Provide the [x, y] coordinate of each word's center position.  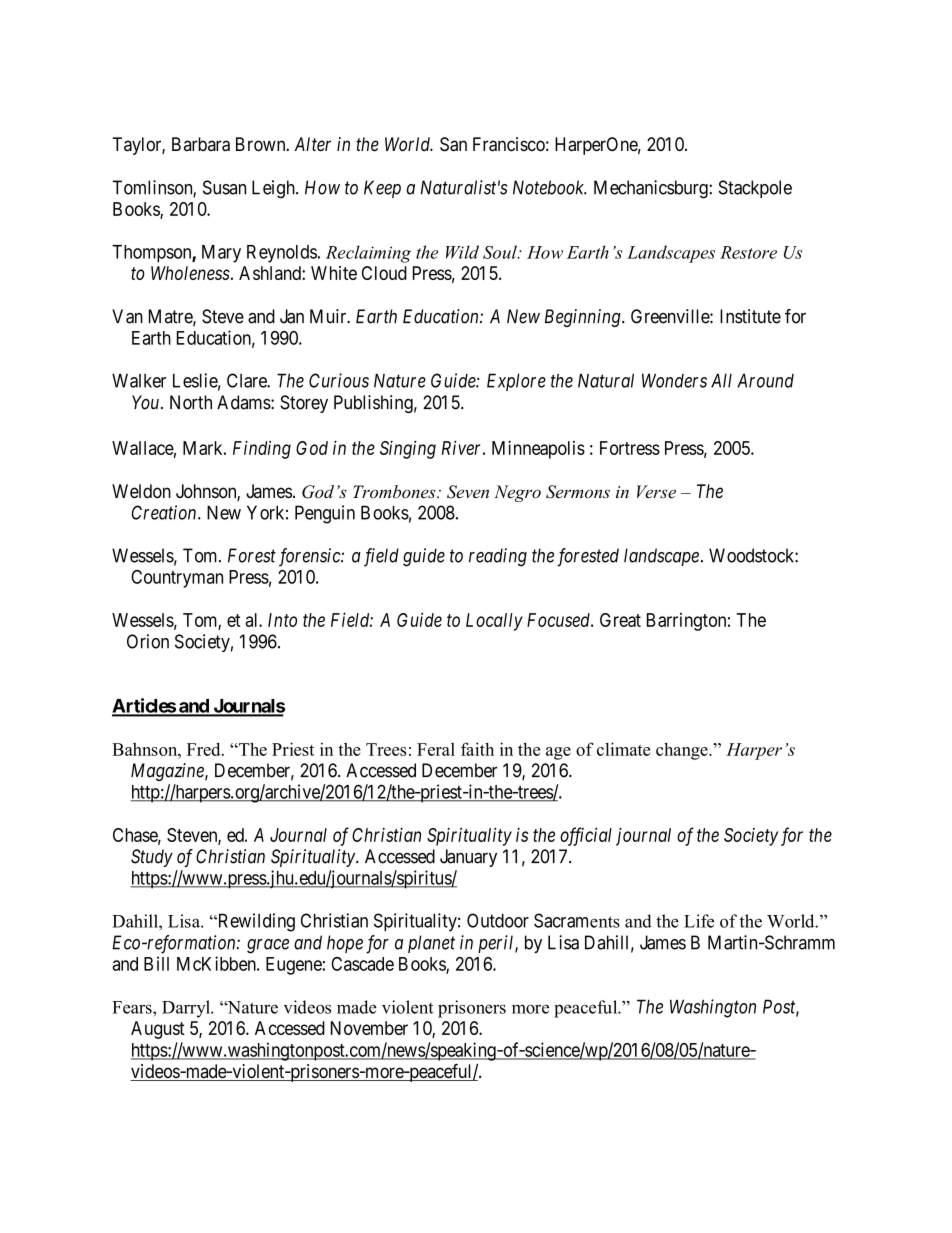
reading [498, 557]
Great [620, 620]
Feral [436, 749]
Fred [205, 749]
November [369, 1028]
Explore [516, 382]
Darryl [187, 1009]
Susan [224, 187]
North [191, 402]
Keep [382, 189]
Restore [748, 252]
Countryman [177, 579]
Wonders [674, 380]
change [683, 751]
